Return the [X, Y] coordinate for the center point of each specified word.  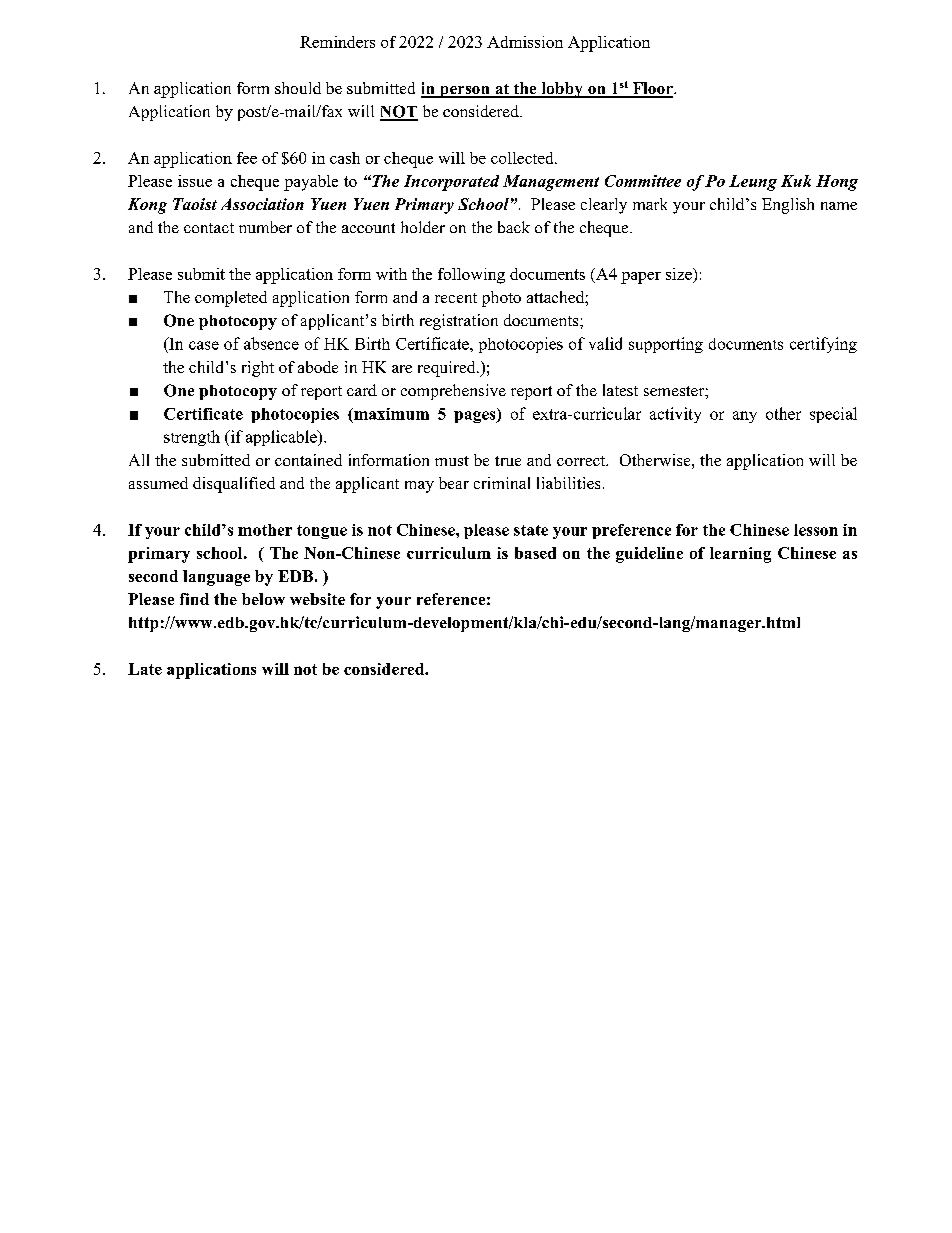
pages [476, 417]
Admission [525, 42]
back [514, 227]
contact [209, 228]
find [194, 599]
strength [192, 438]
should [298, 88]
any [745, 417]
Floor [652, 89]
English [788, 206]
